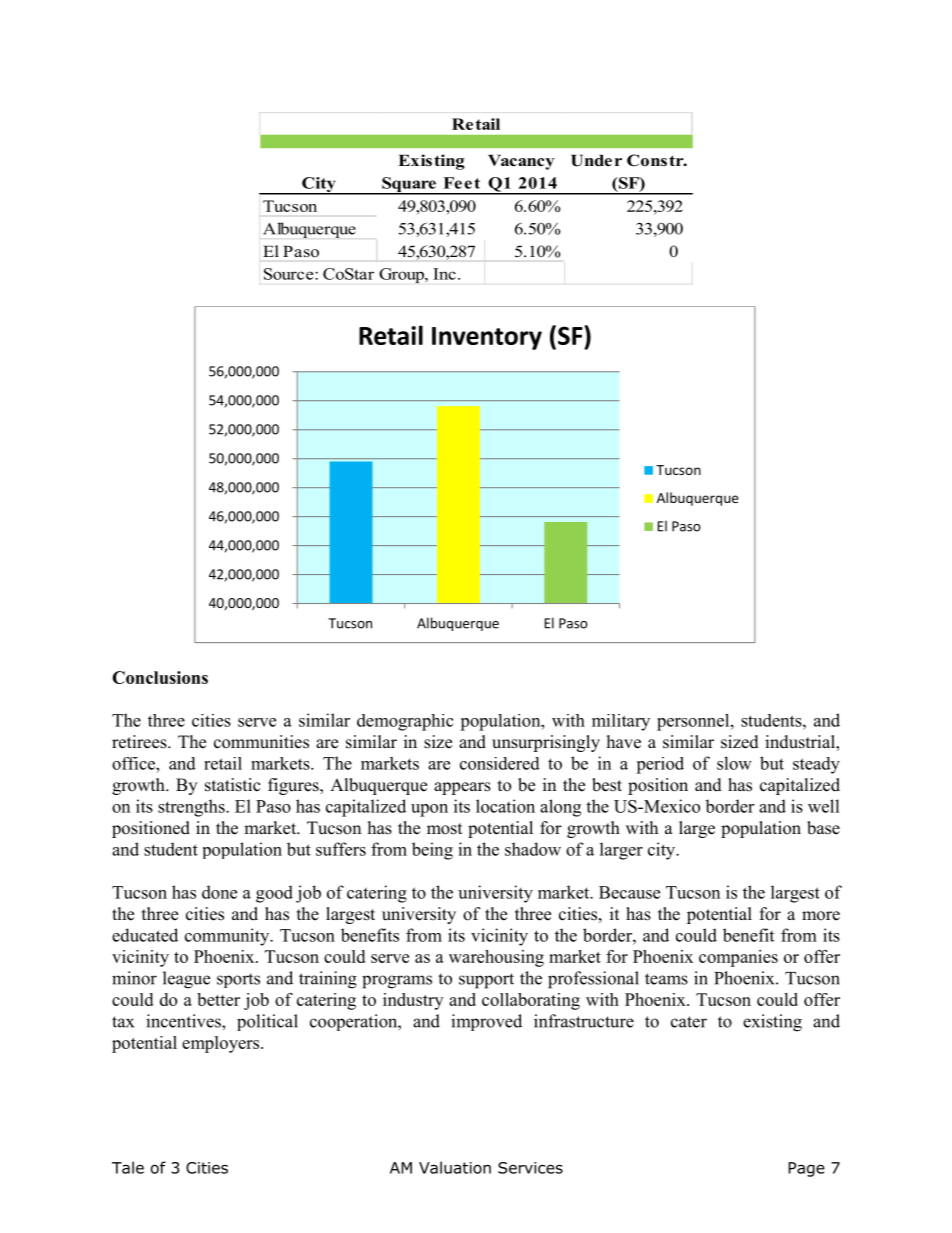 The height and width of the document is (1233, 952). Describe the element at coordinates (290, 274) in the document. I see `Source` at that location.
